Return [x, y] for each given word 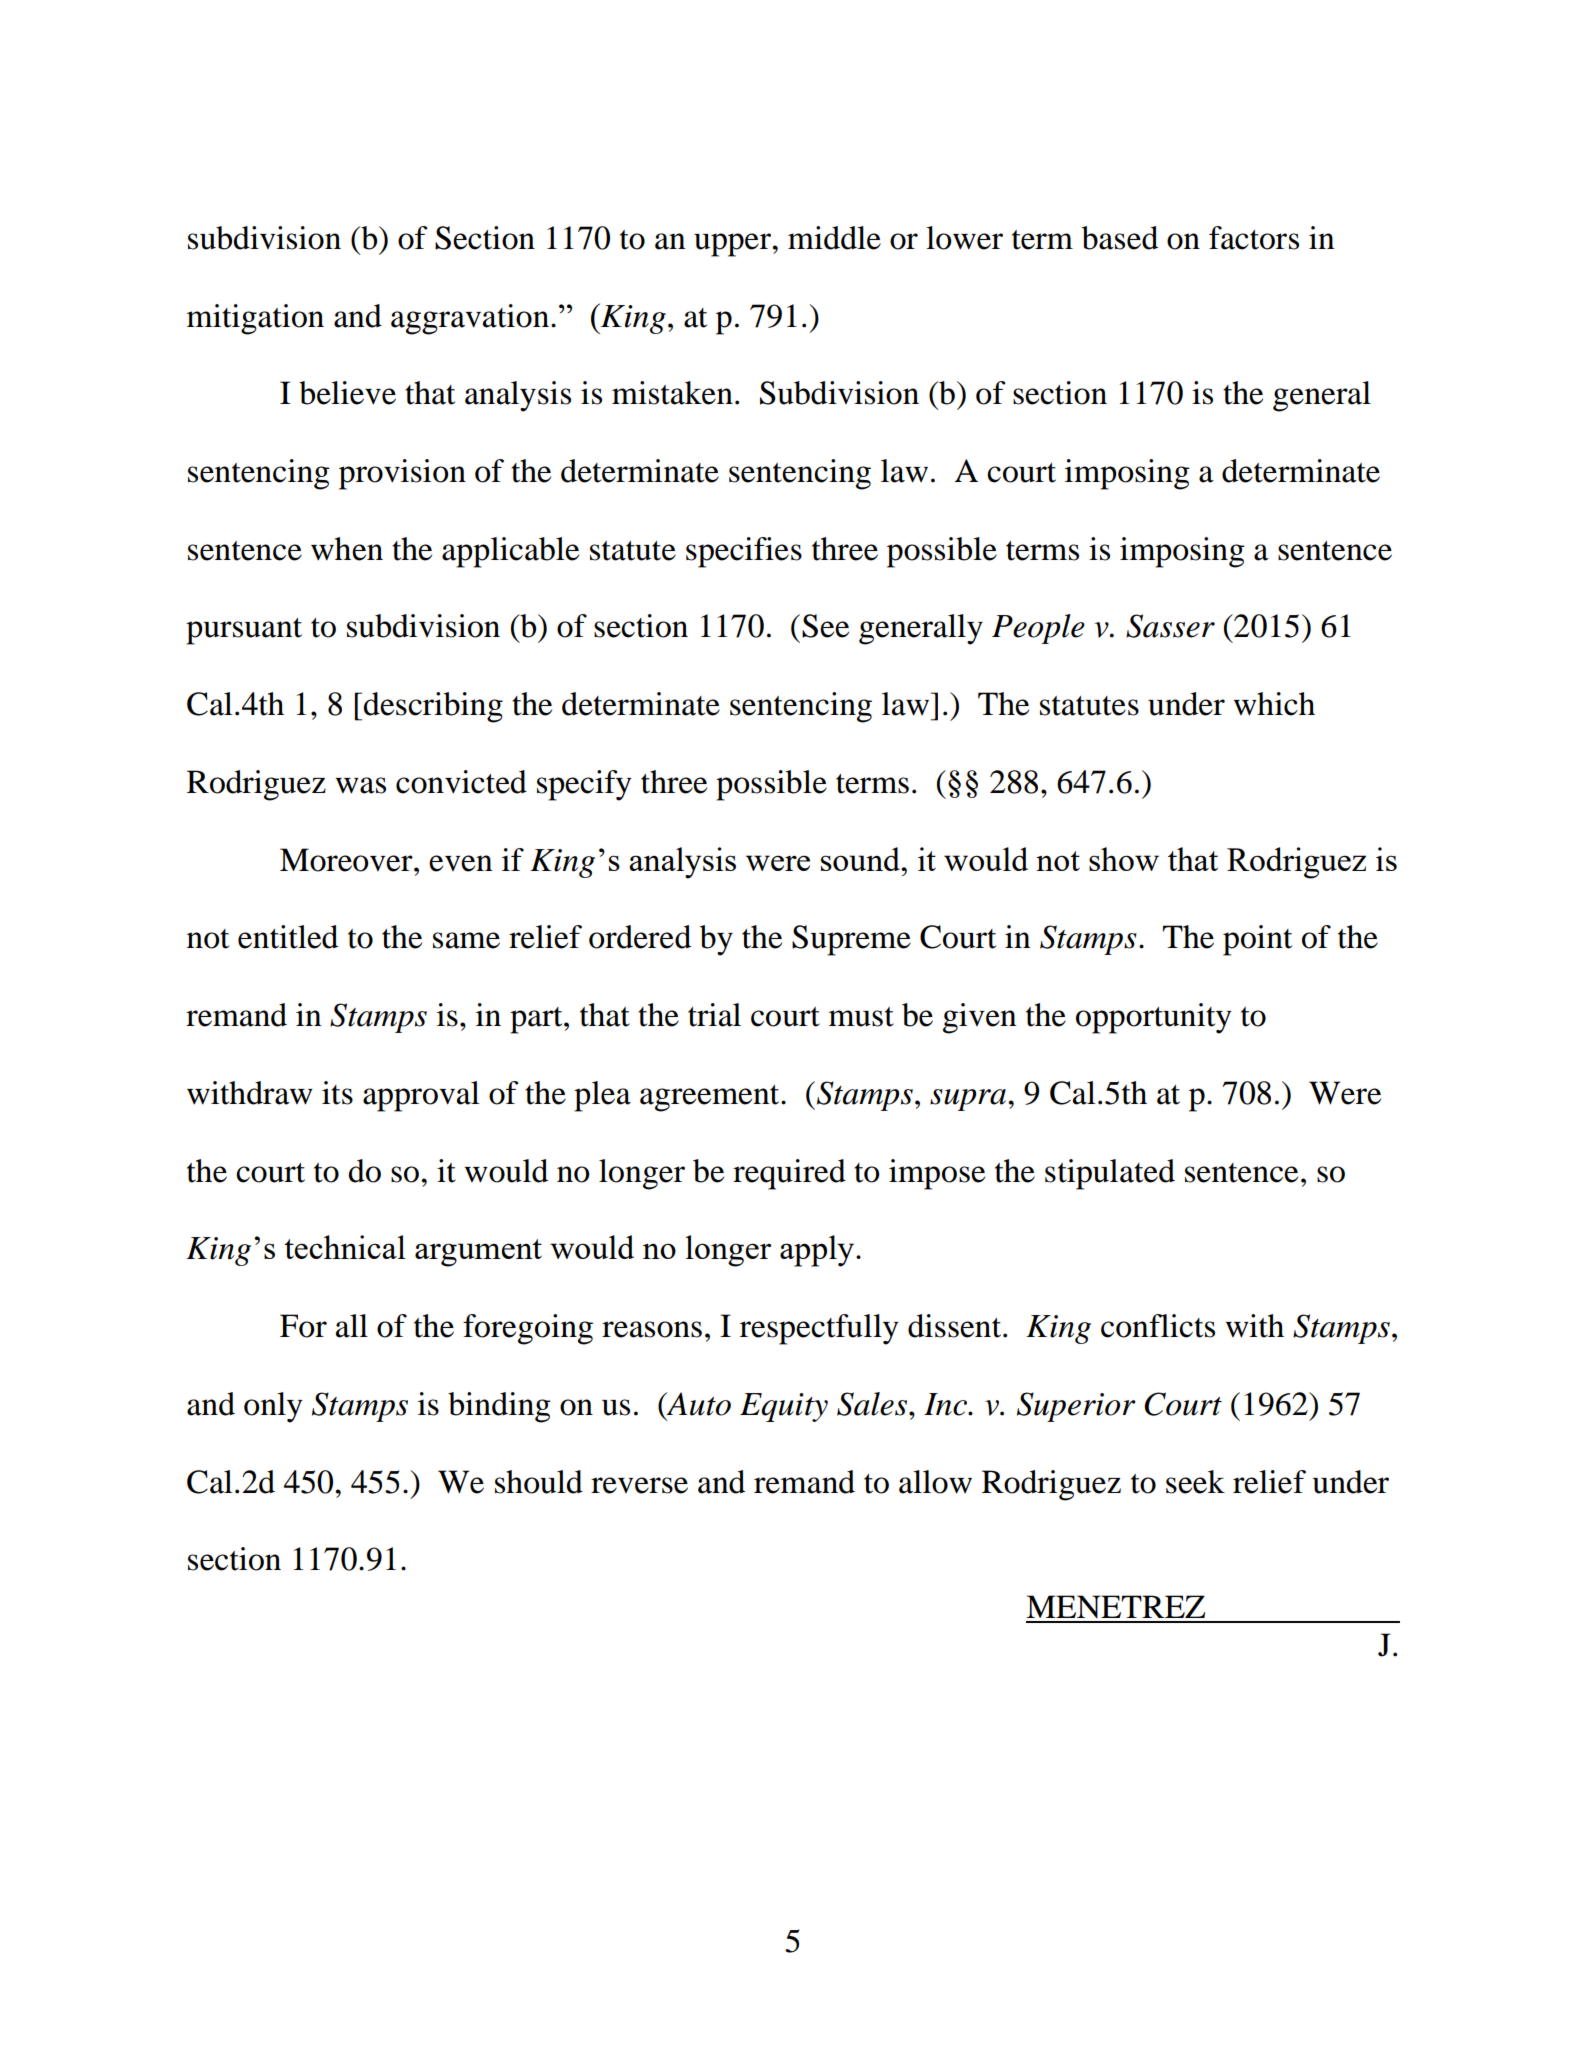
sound [862, 859]
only [273, 1407]
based [1120, 238]
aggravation [470, 319]
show [1124, 859]
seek [1195, 1482]
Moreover [347, 860]
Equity [784, 1407]
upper [734, 245]
